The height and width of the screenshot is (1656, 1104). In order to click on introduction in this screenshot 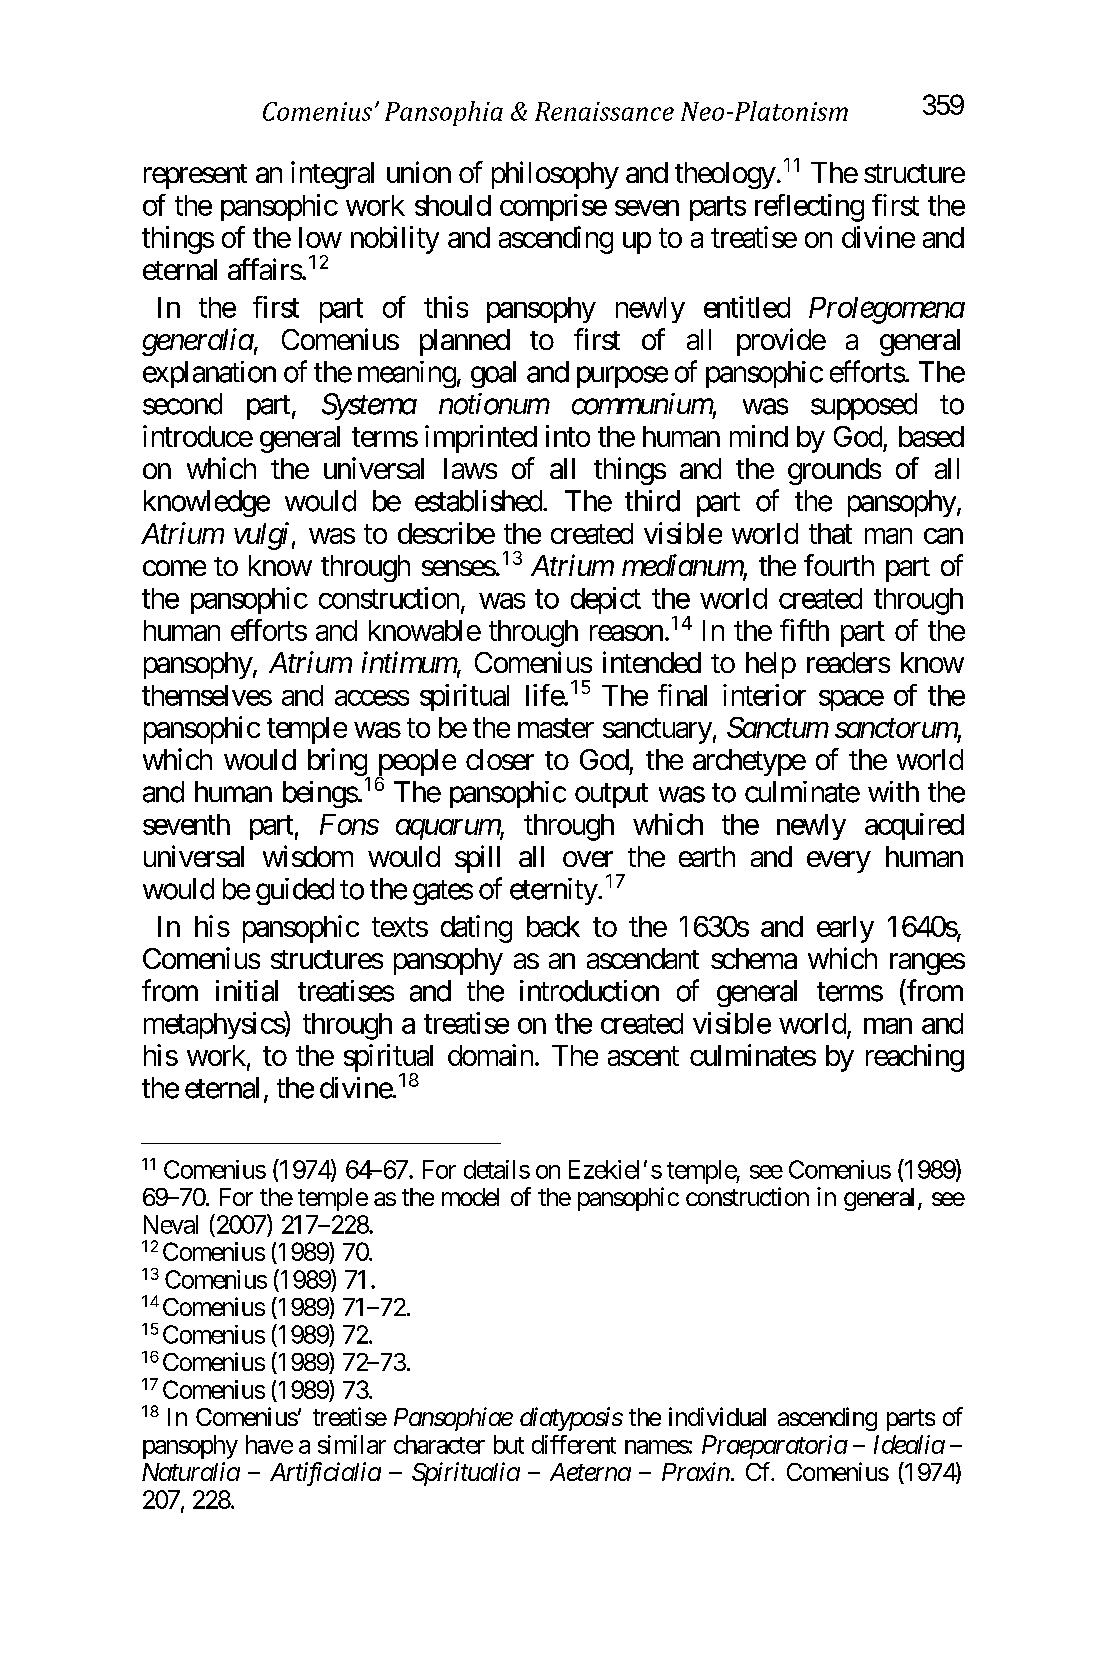, I will do `click(589, 991)`.
